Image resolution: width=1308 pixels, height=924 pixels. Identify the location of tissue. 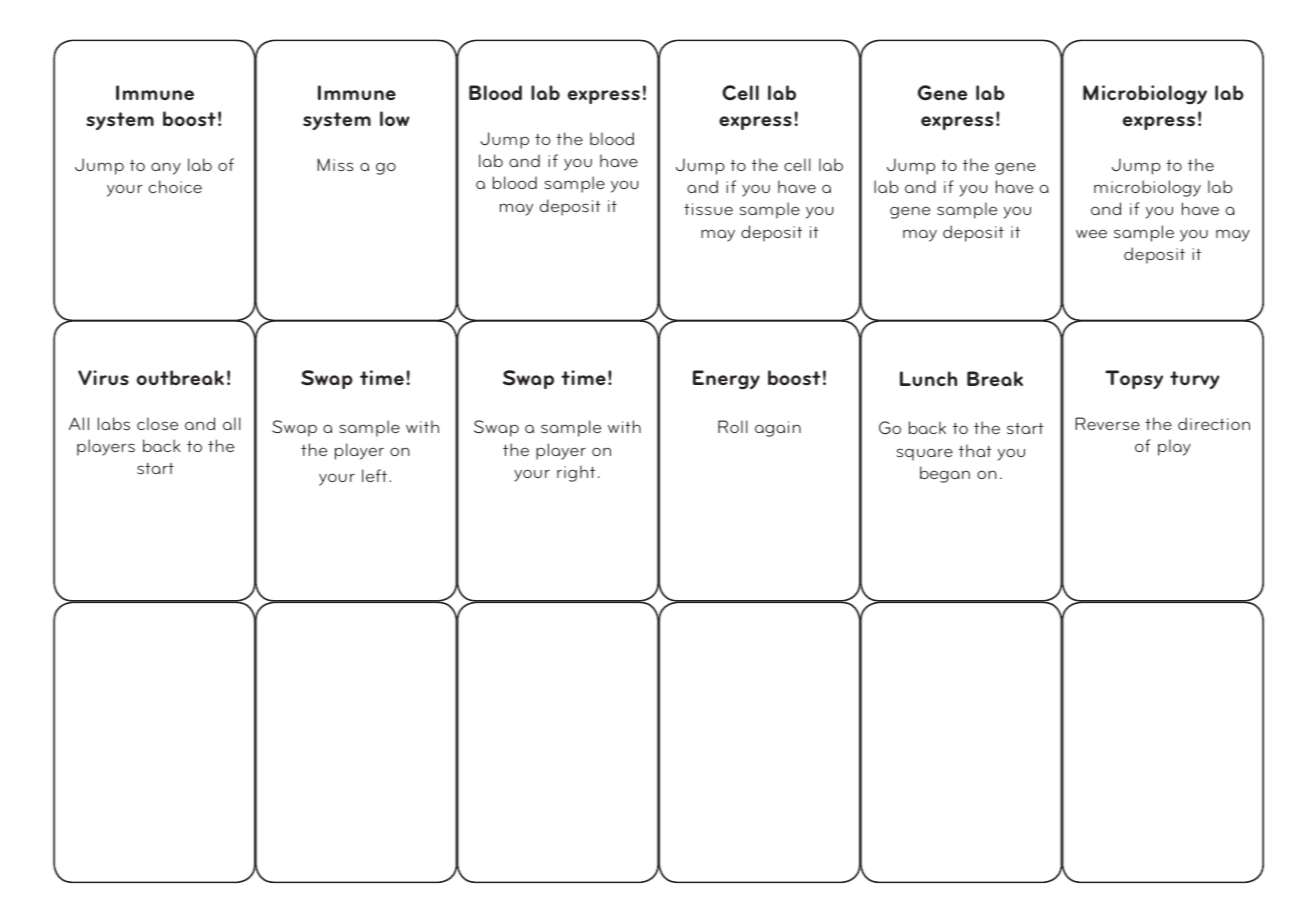
(708, 209).
